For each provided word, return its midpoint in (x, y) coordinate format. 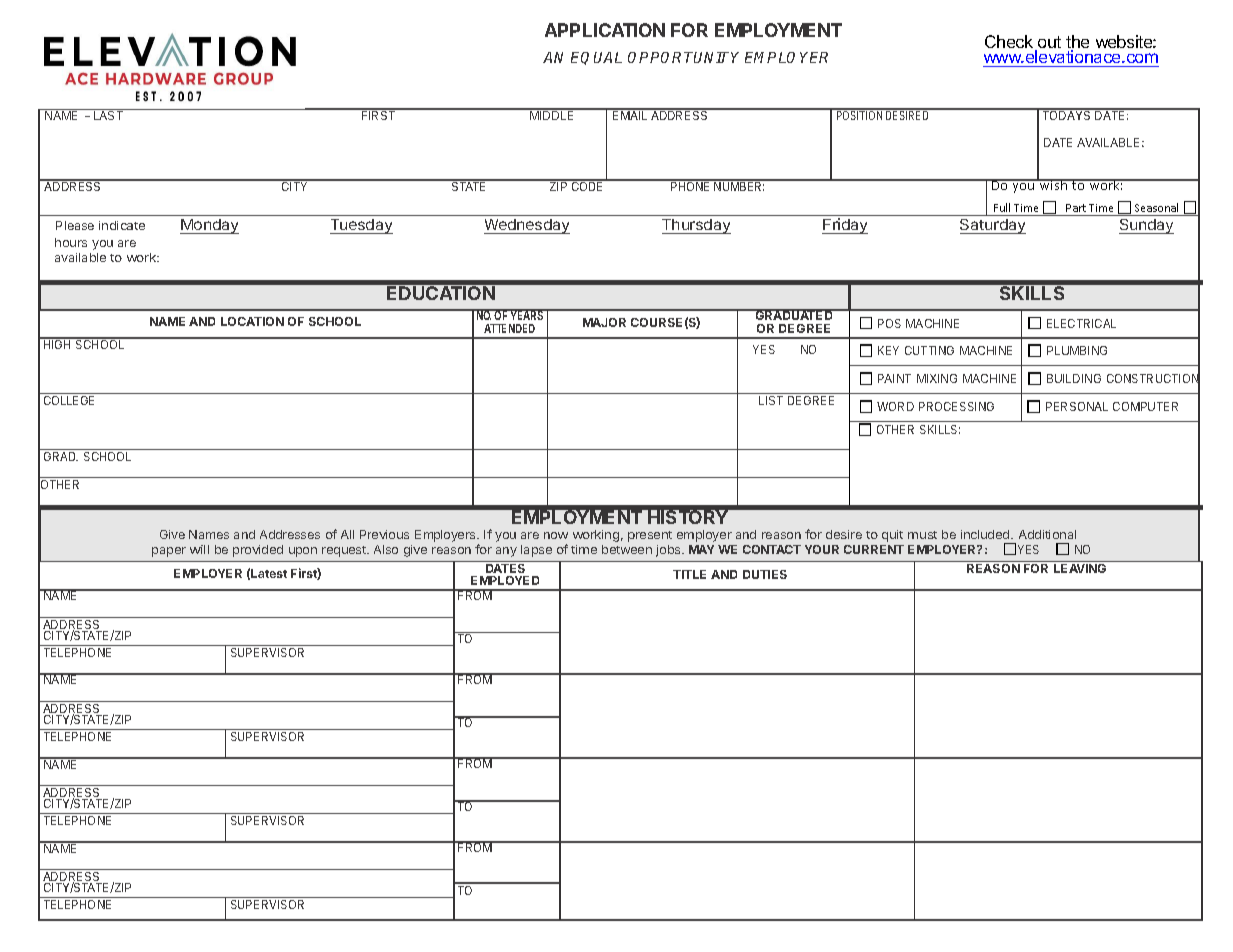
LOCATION (252, 321)
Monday (209, 226)
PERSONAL (1077, 406)
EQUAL (596, 58)
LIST (771, 400)
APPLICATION (605, 30)
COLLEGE (69, 400)
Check (1010, 43)
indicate (122, 225)
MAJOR (604, 322)
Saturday (993, 226)
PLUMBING (1077, 350)
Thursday (696, 226)
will (199, 549)
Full (1002, 207)
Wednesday (527, 226)
